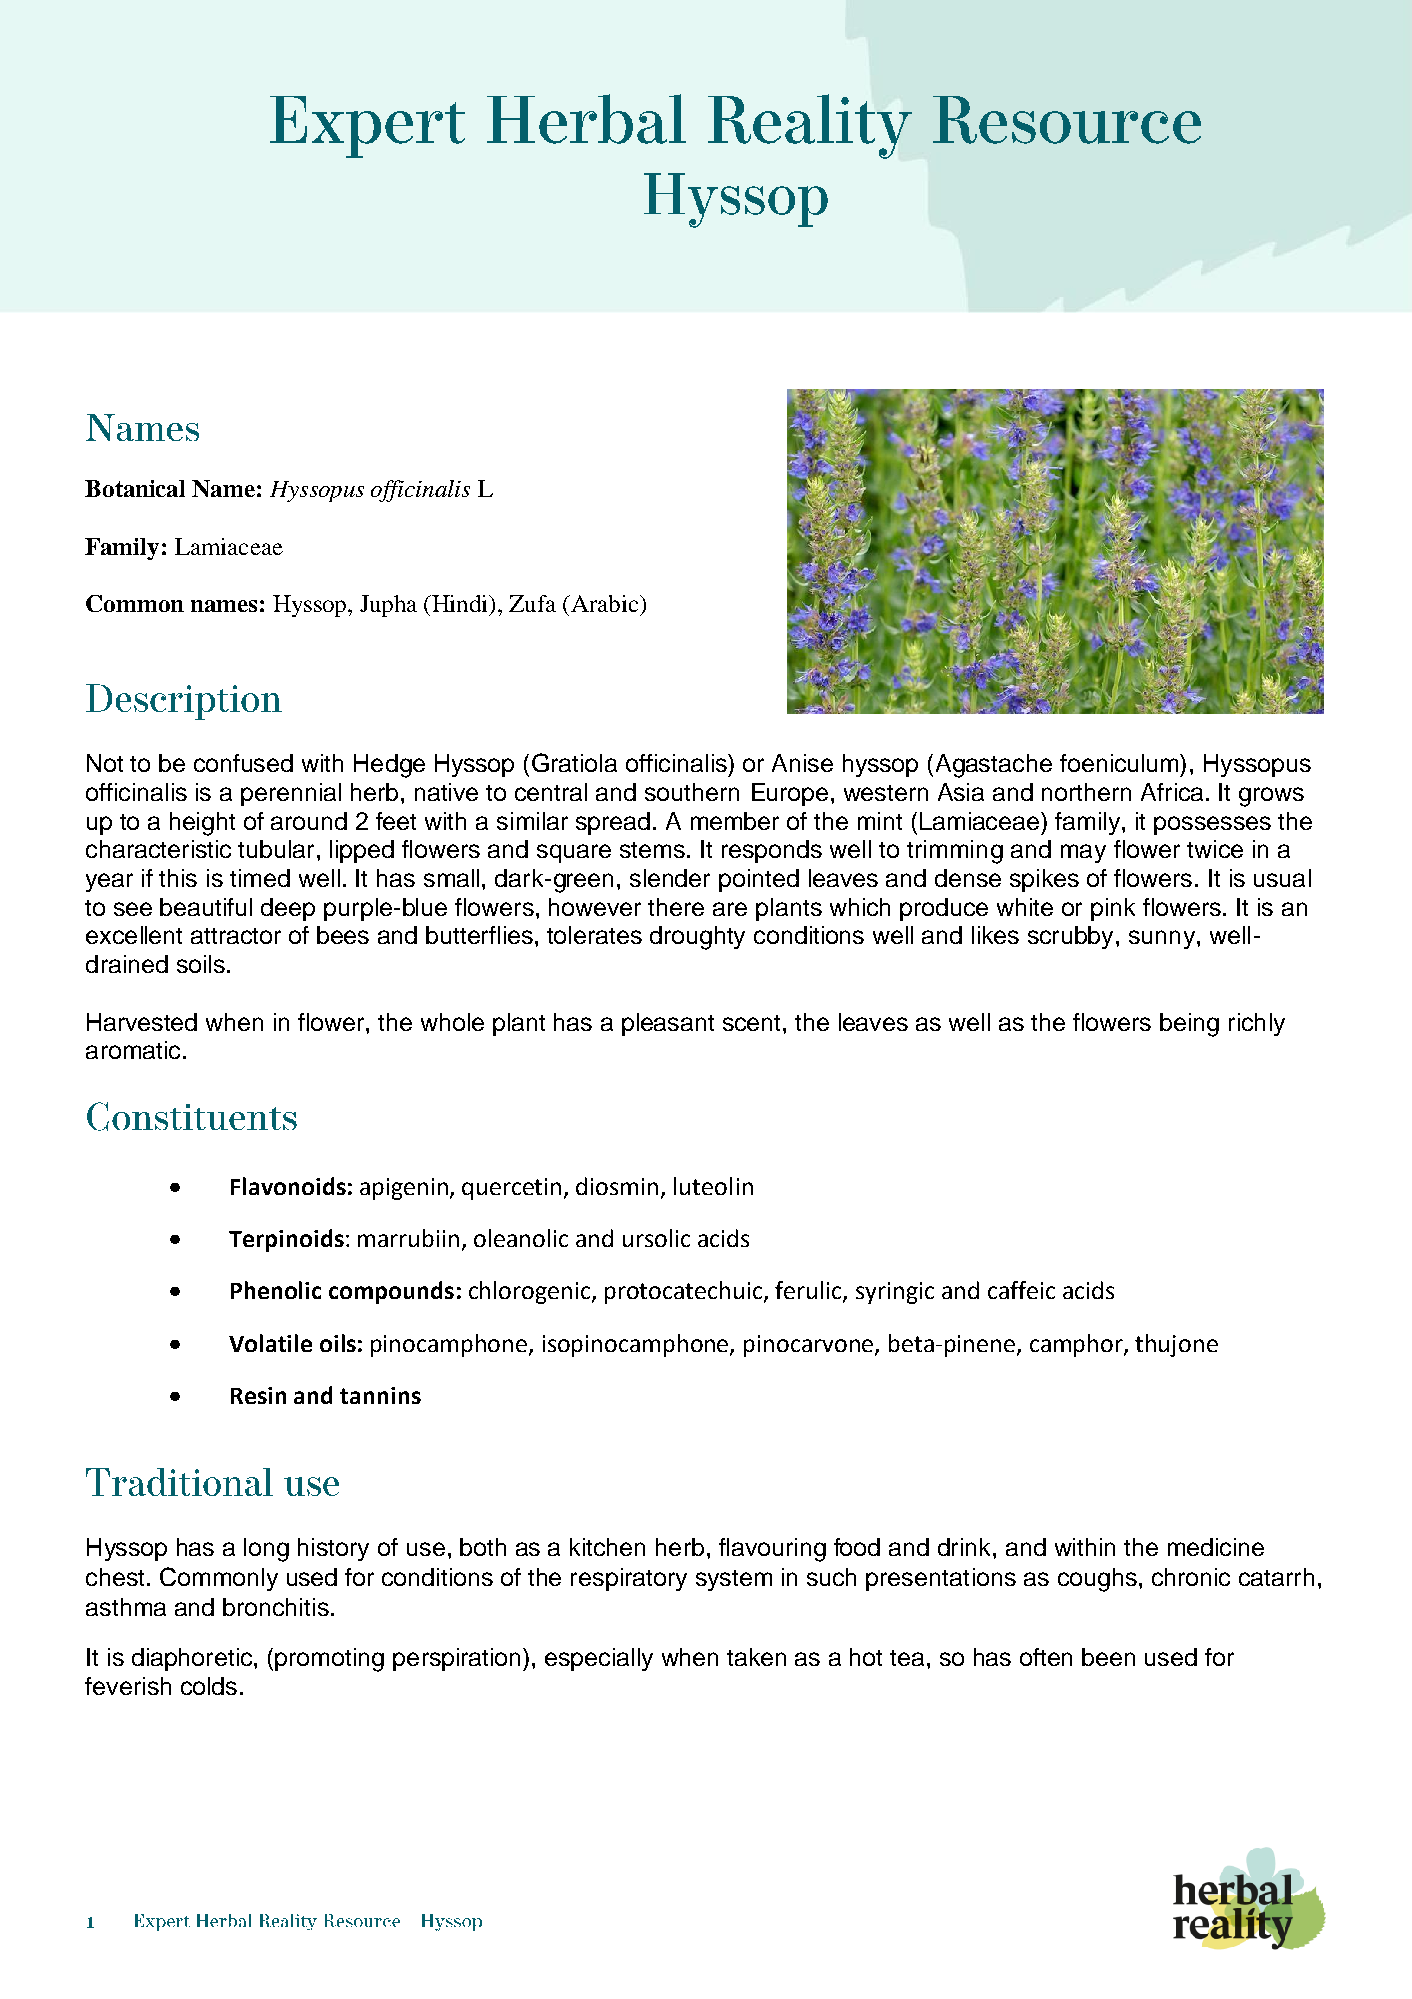  What do you see at coordinates (193, 1659) in the document?
I see `diaphoretic` at bounding box center [193, 1659].
